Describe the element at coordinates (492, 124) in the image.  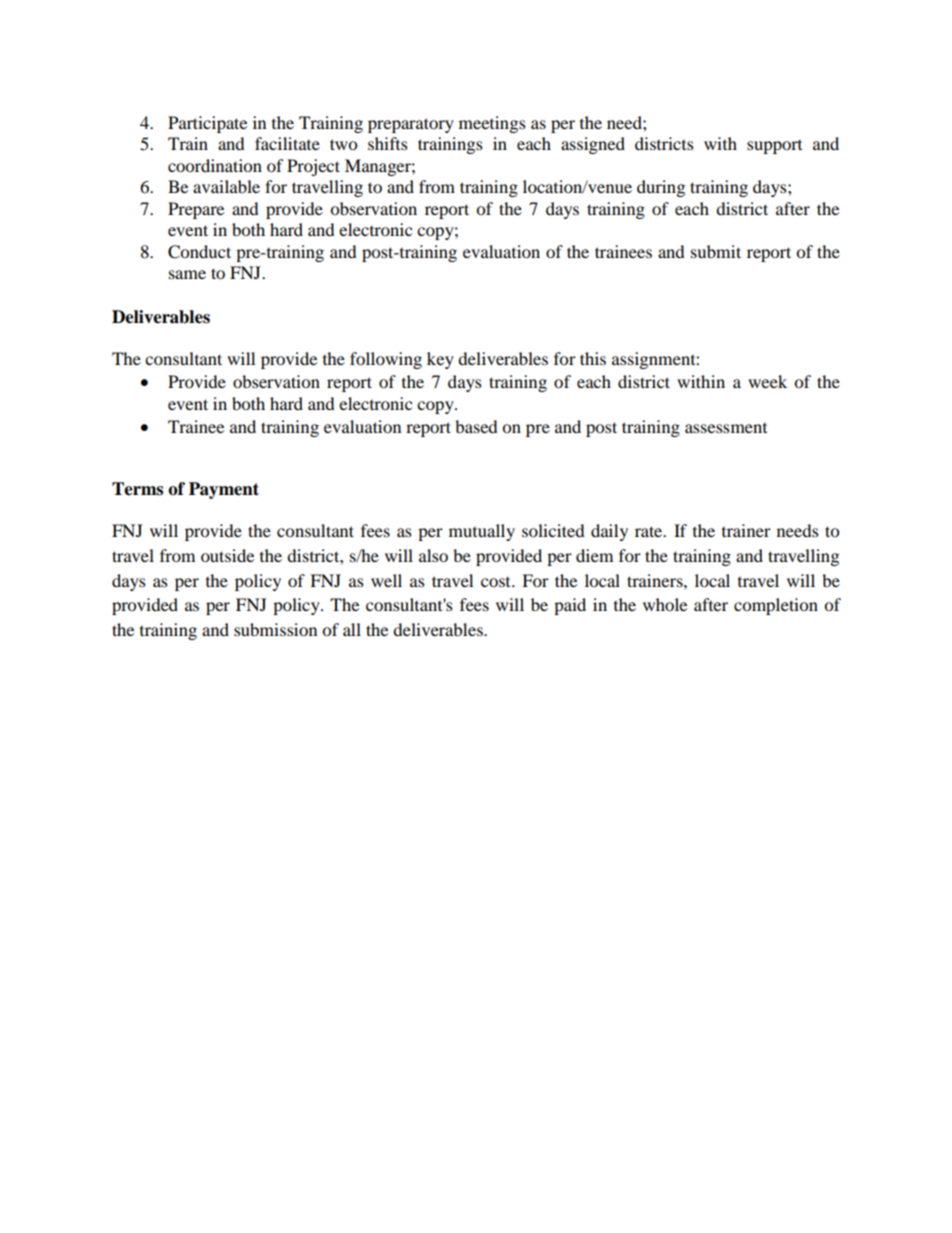
I see `meetings` at that location.
